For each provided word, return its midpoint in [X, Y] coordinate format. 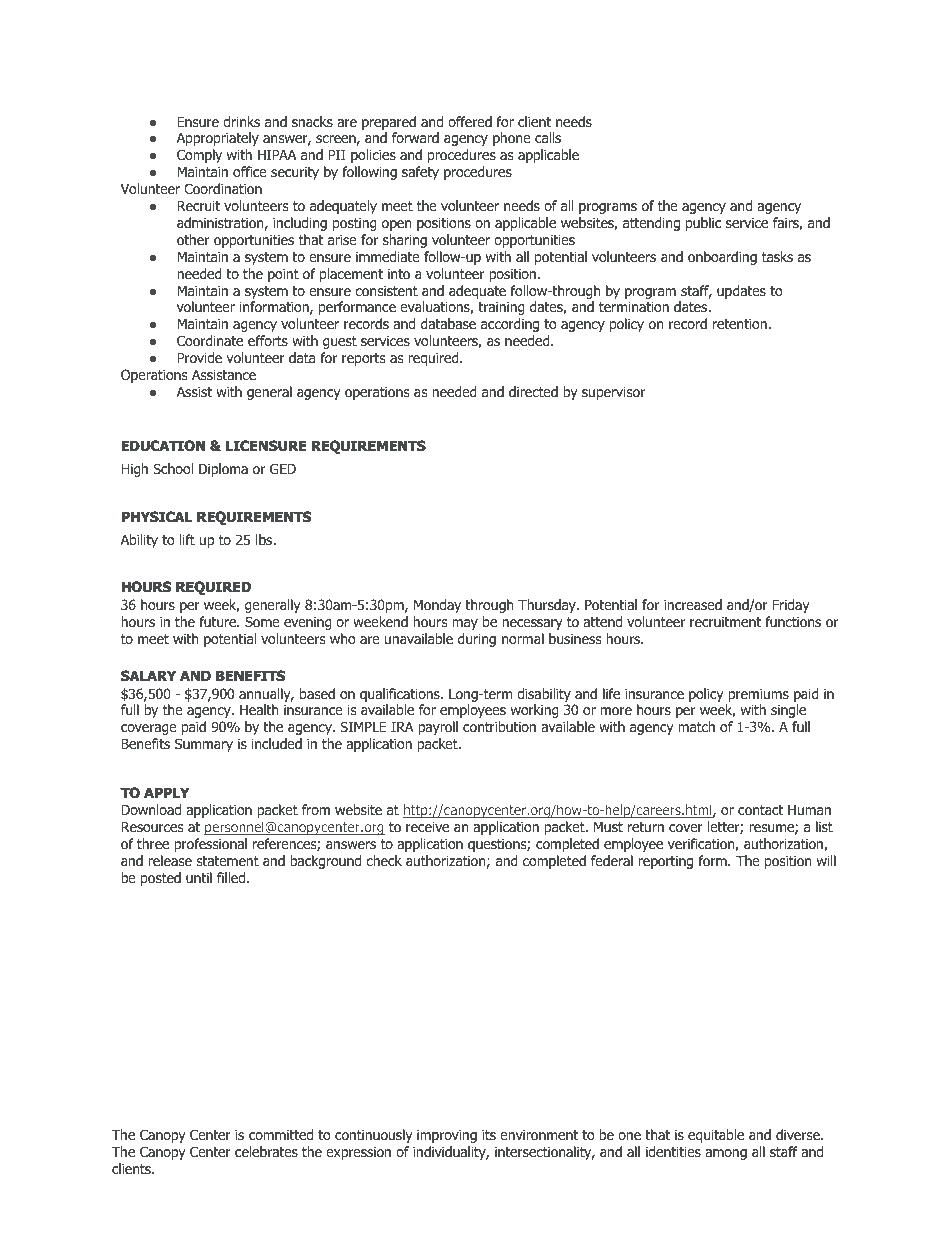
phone [512, 139]
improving [447, 1136]
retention [741, 323]
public [703, 224]
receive [427, 826]
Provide [199, 358]
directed [533, 391]
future [219, 621]
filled [232, 878]
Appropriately [218, 139]
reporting [665, 862]
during [477, 640]
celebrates [266, 1151]
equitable [716, 1136]
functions [793, 622]
